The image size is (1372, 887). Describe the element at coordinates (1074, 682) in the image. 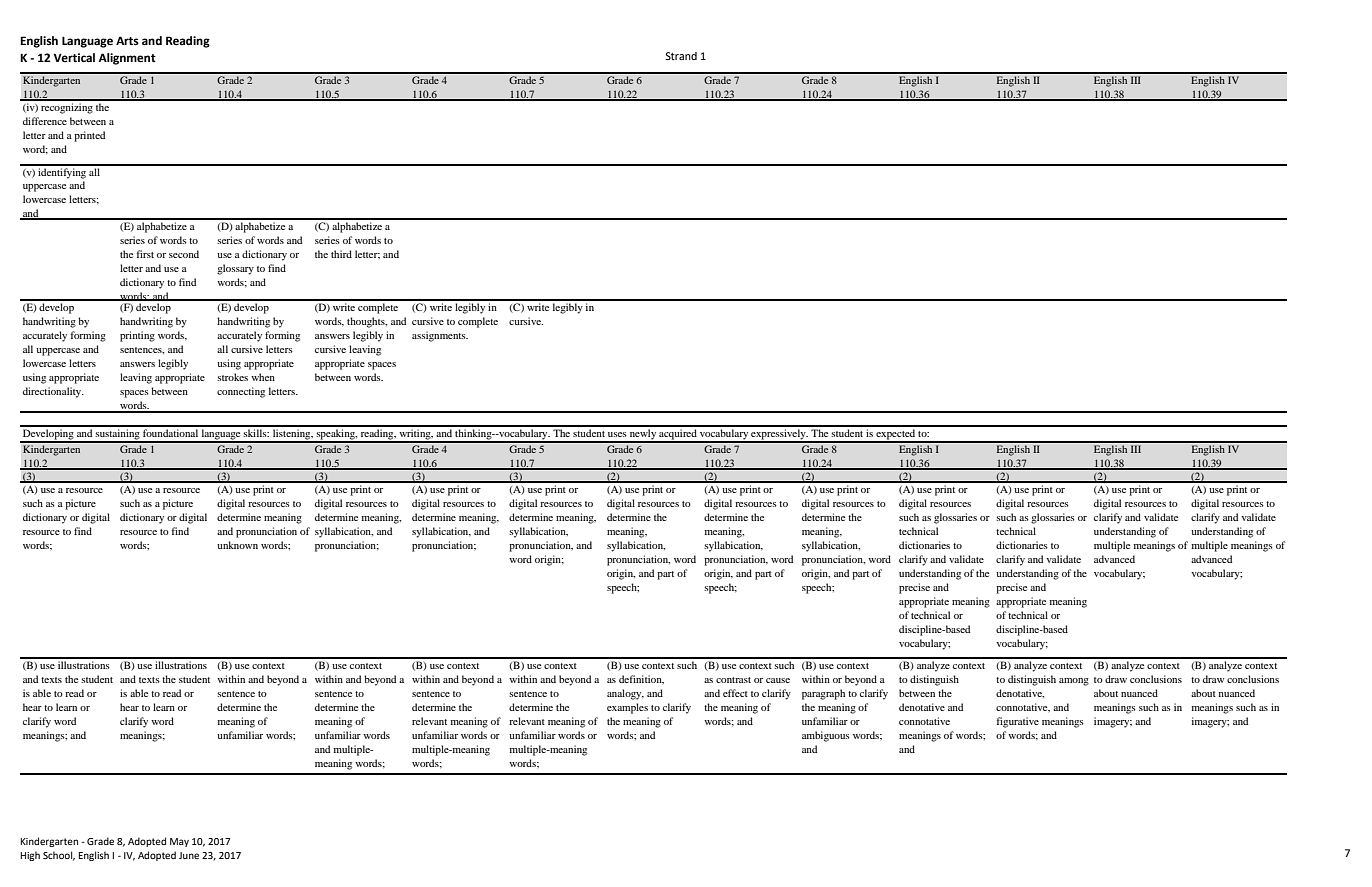

I see `among` at that location.
